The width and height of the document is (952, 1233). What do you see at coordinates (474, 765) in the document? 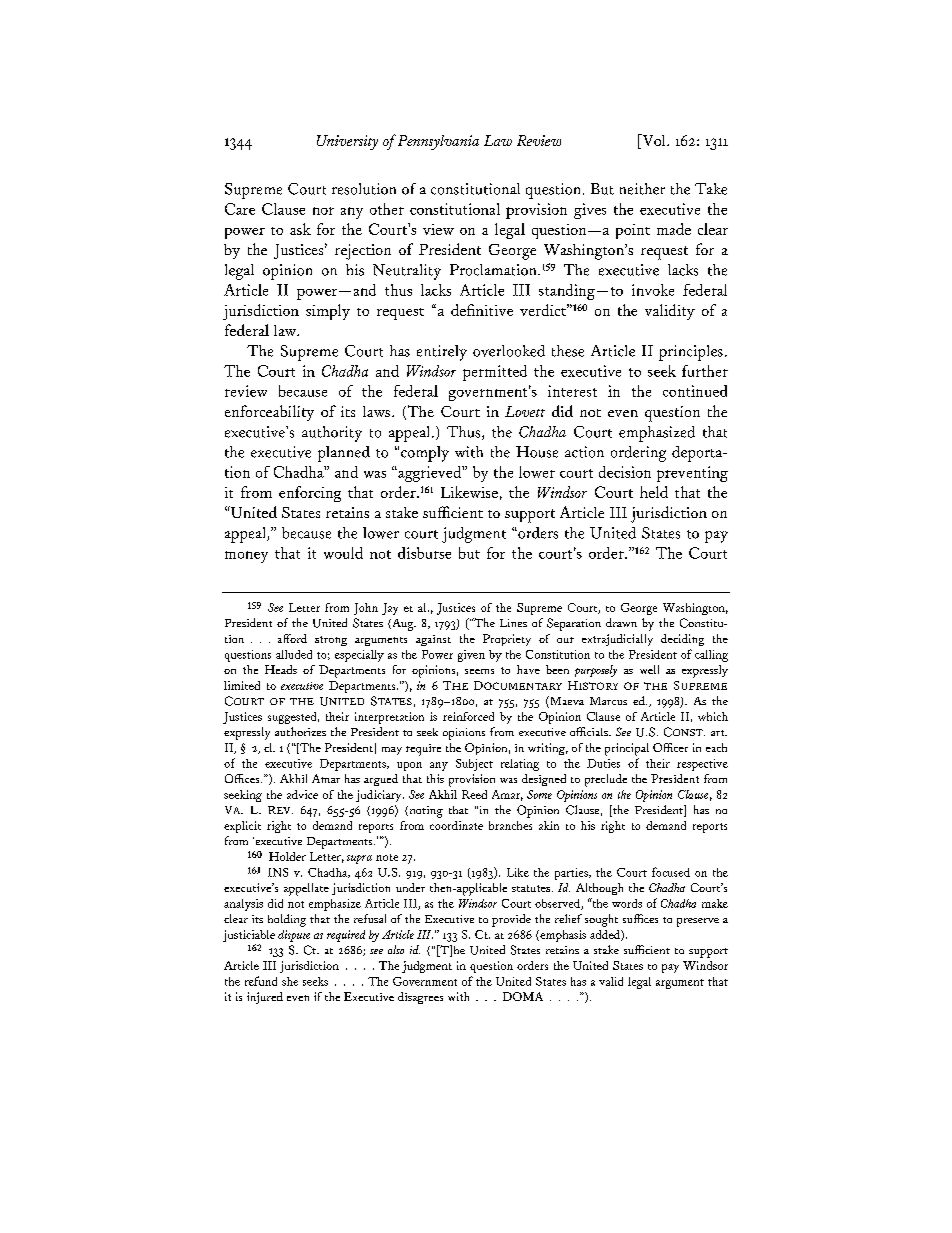
I see `Subject` at bounding box center [474, 765].
